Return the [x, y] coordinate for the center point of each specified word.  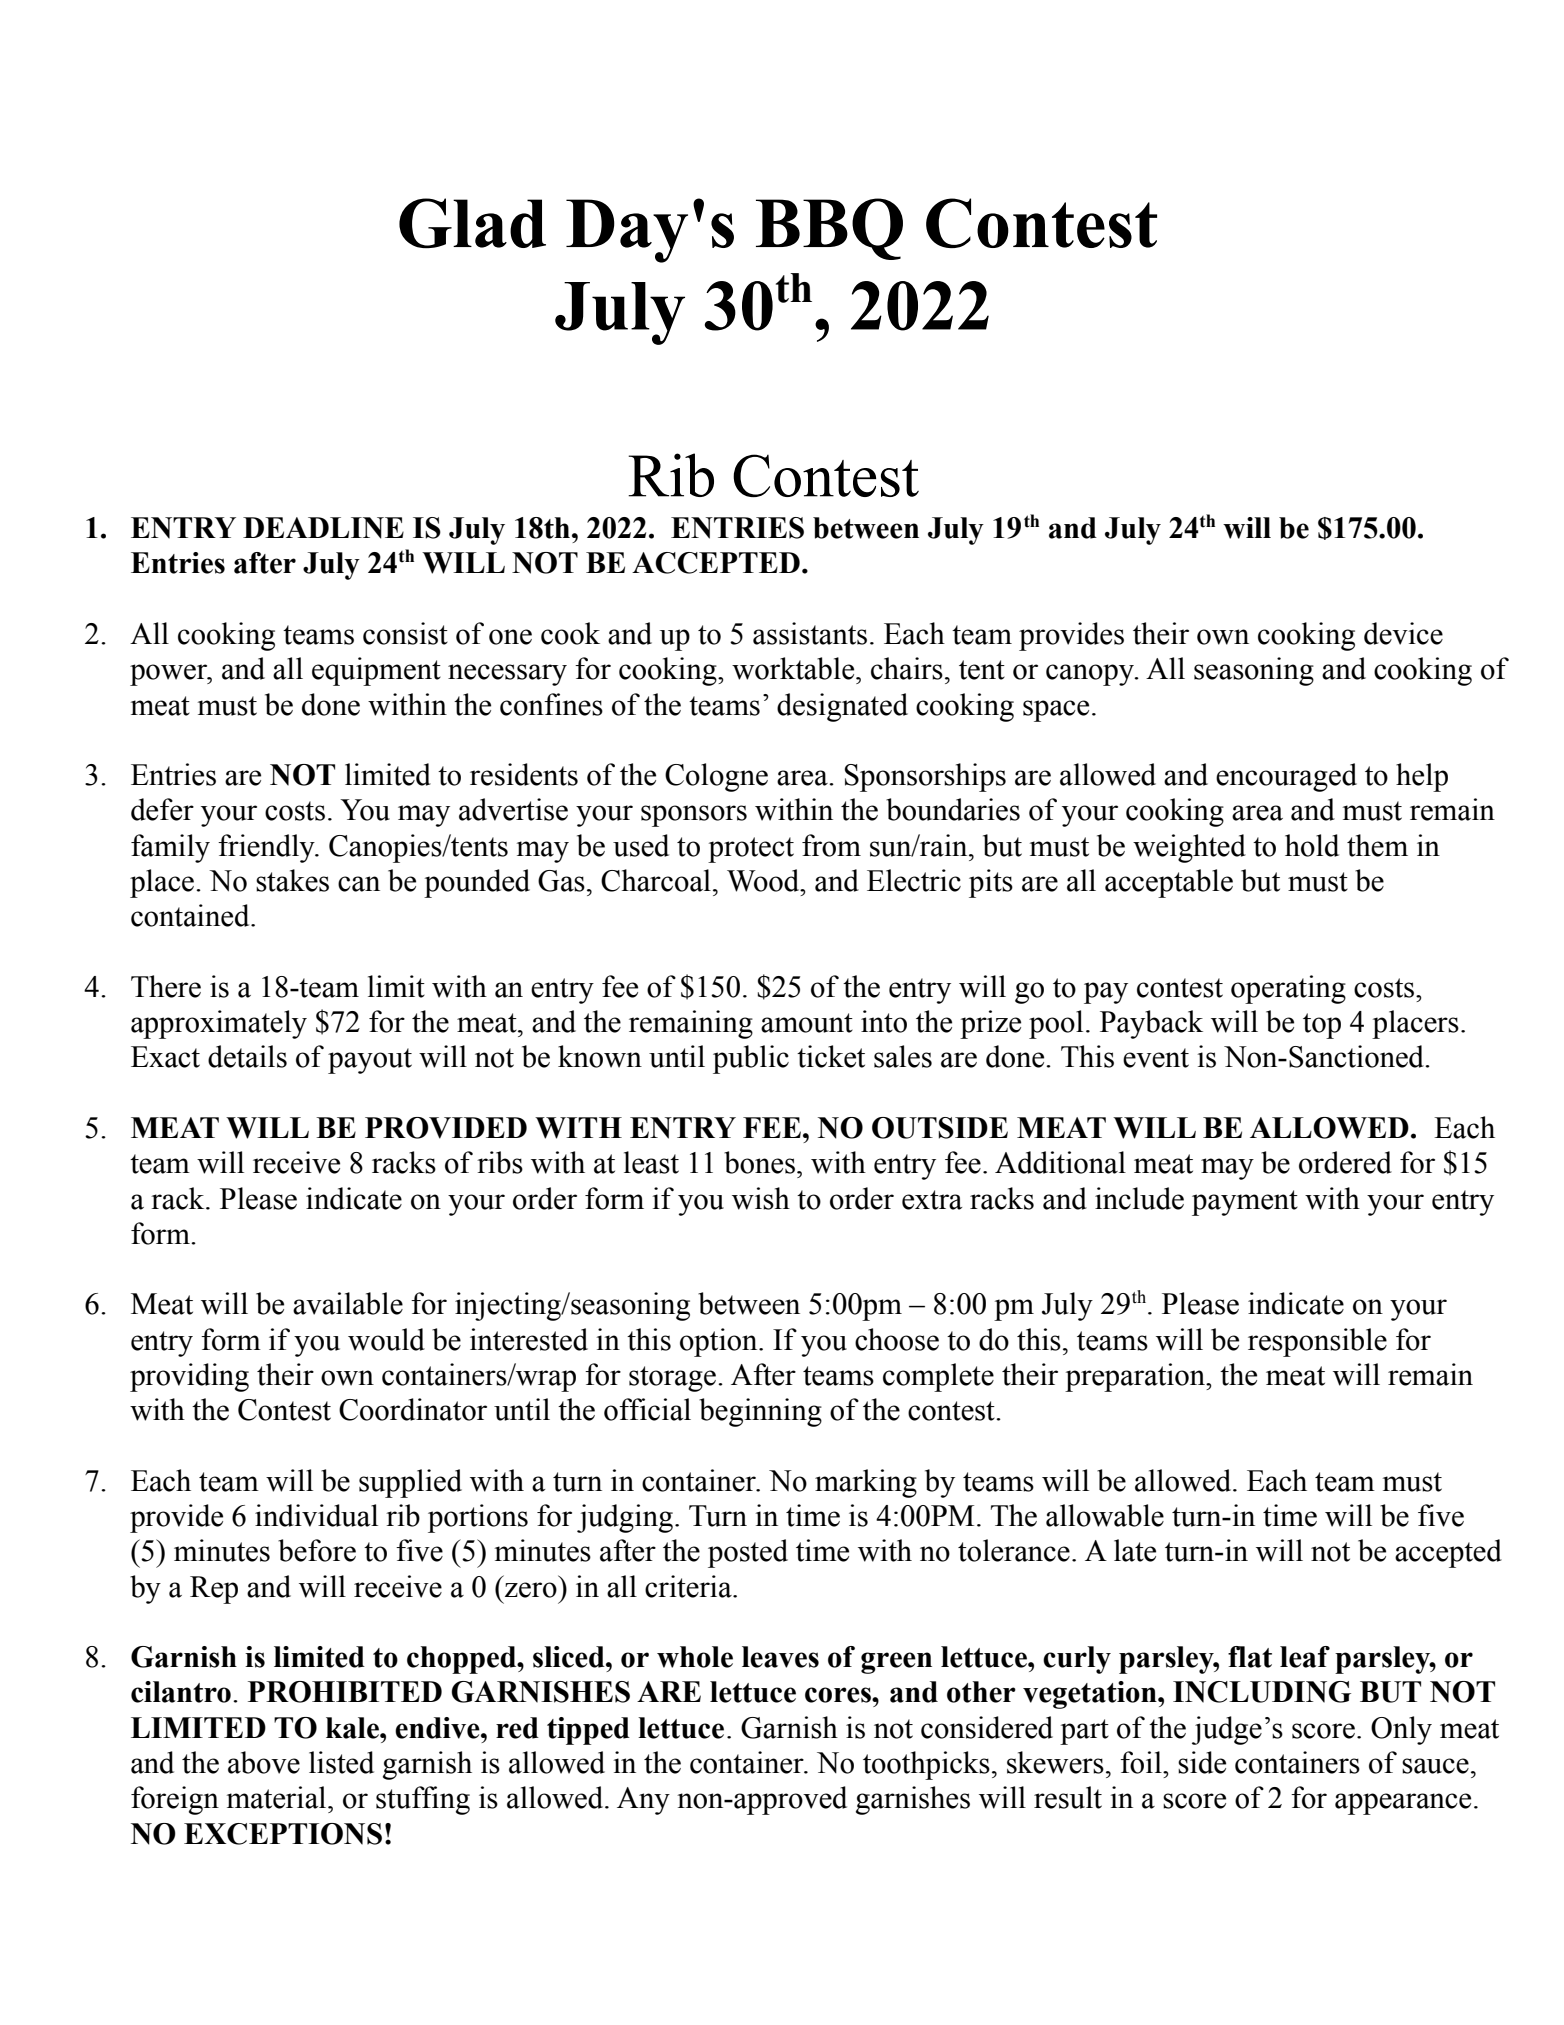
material [278, 1797]
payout [370, 1061]
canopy [1091, 675]
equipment [376, 671]
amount [807, 1023]
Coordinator [413, 1409]
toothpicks [926, 1765]
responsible [1317, 1342]
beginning [760, 1412]
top [1322, 1026]
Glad [472, 223]
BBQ [829, 229]
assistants [810, 633]
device [1403, 633]
